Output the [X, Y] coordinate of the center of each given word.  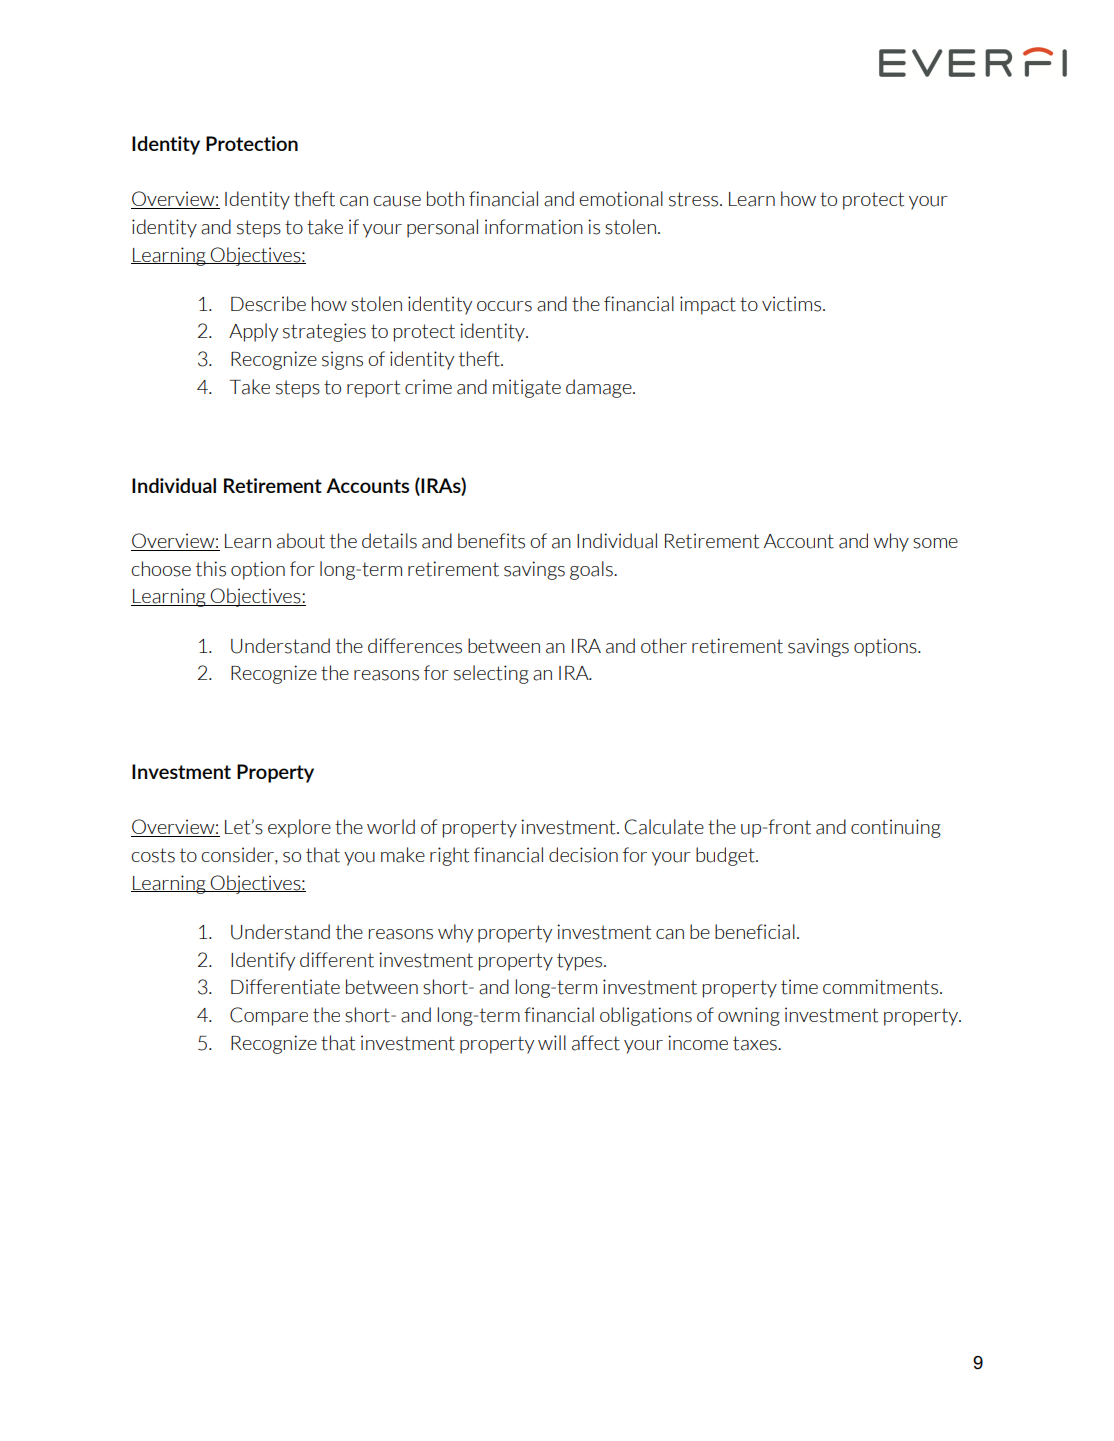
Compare [269, 1016]
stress [695, 199]
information [534, 227]
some [935, 543]
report [373, 389]
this [211, 569]
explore [299, 828]
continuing [896, 828]
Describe [268, 304]
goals [592, 570]
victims [793, 304]
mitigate [527, 388]
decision [583, 855]
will [552, 1042]
